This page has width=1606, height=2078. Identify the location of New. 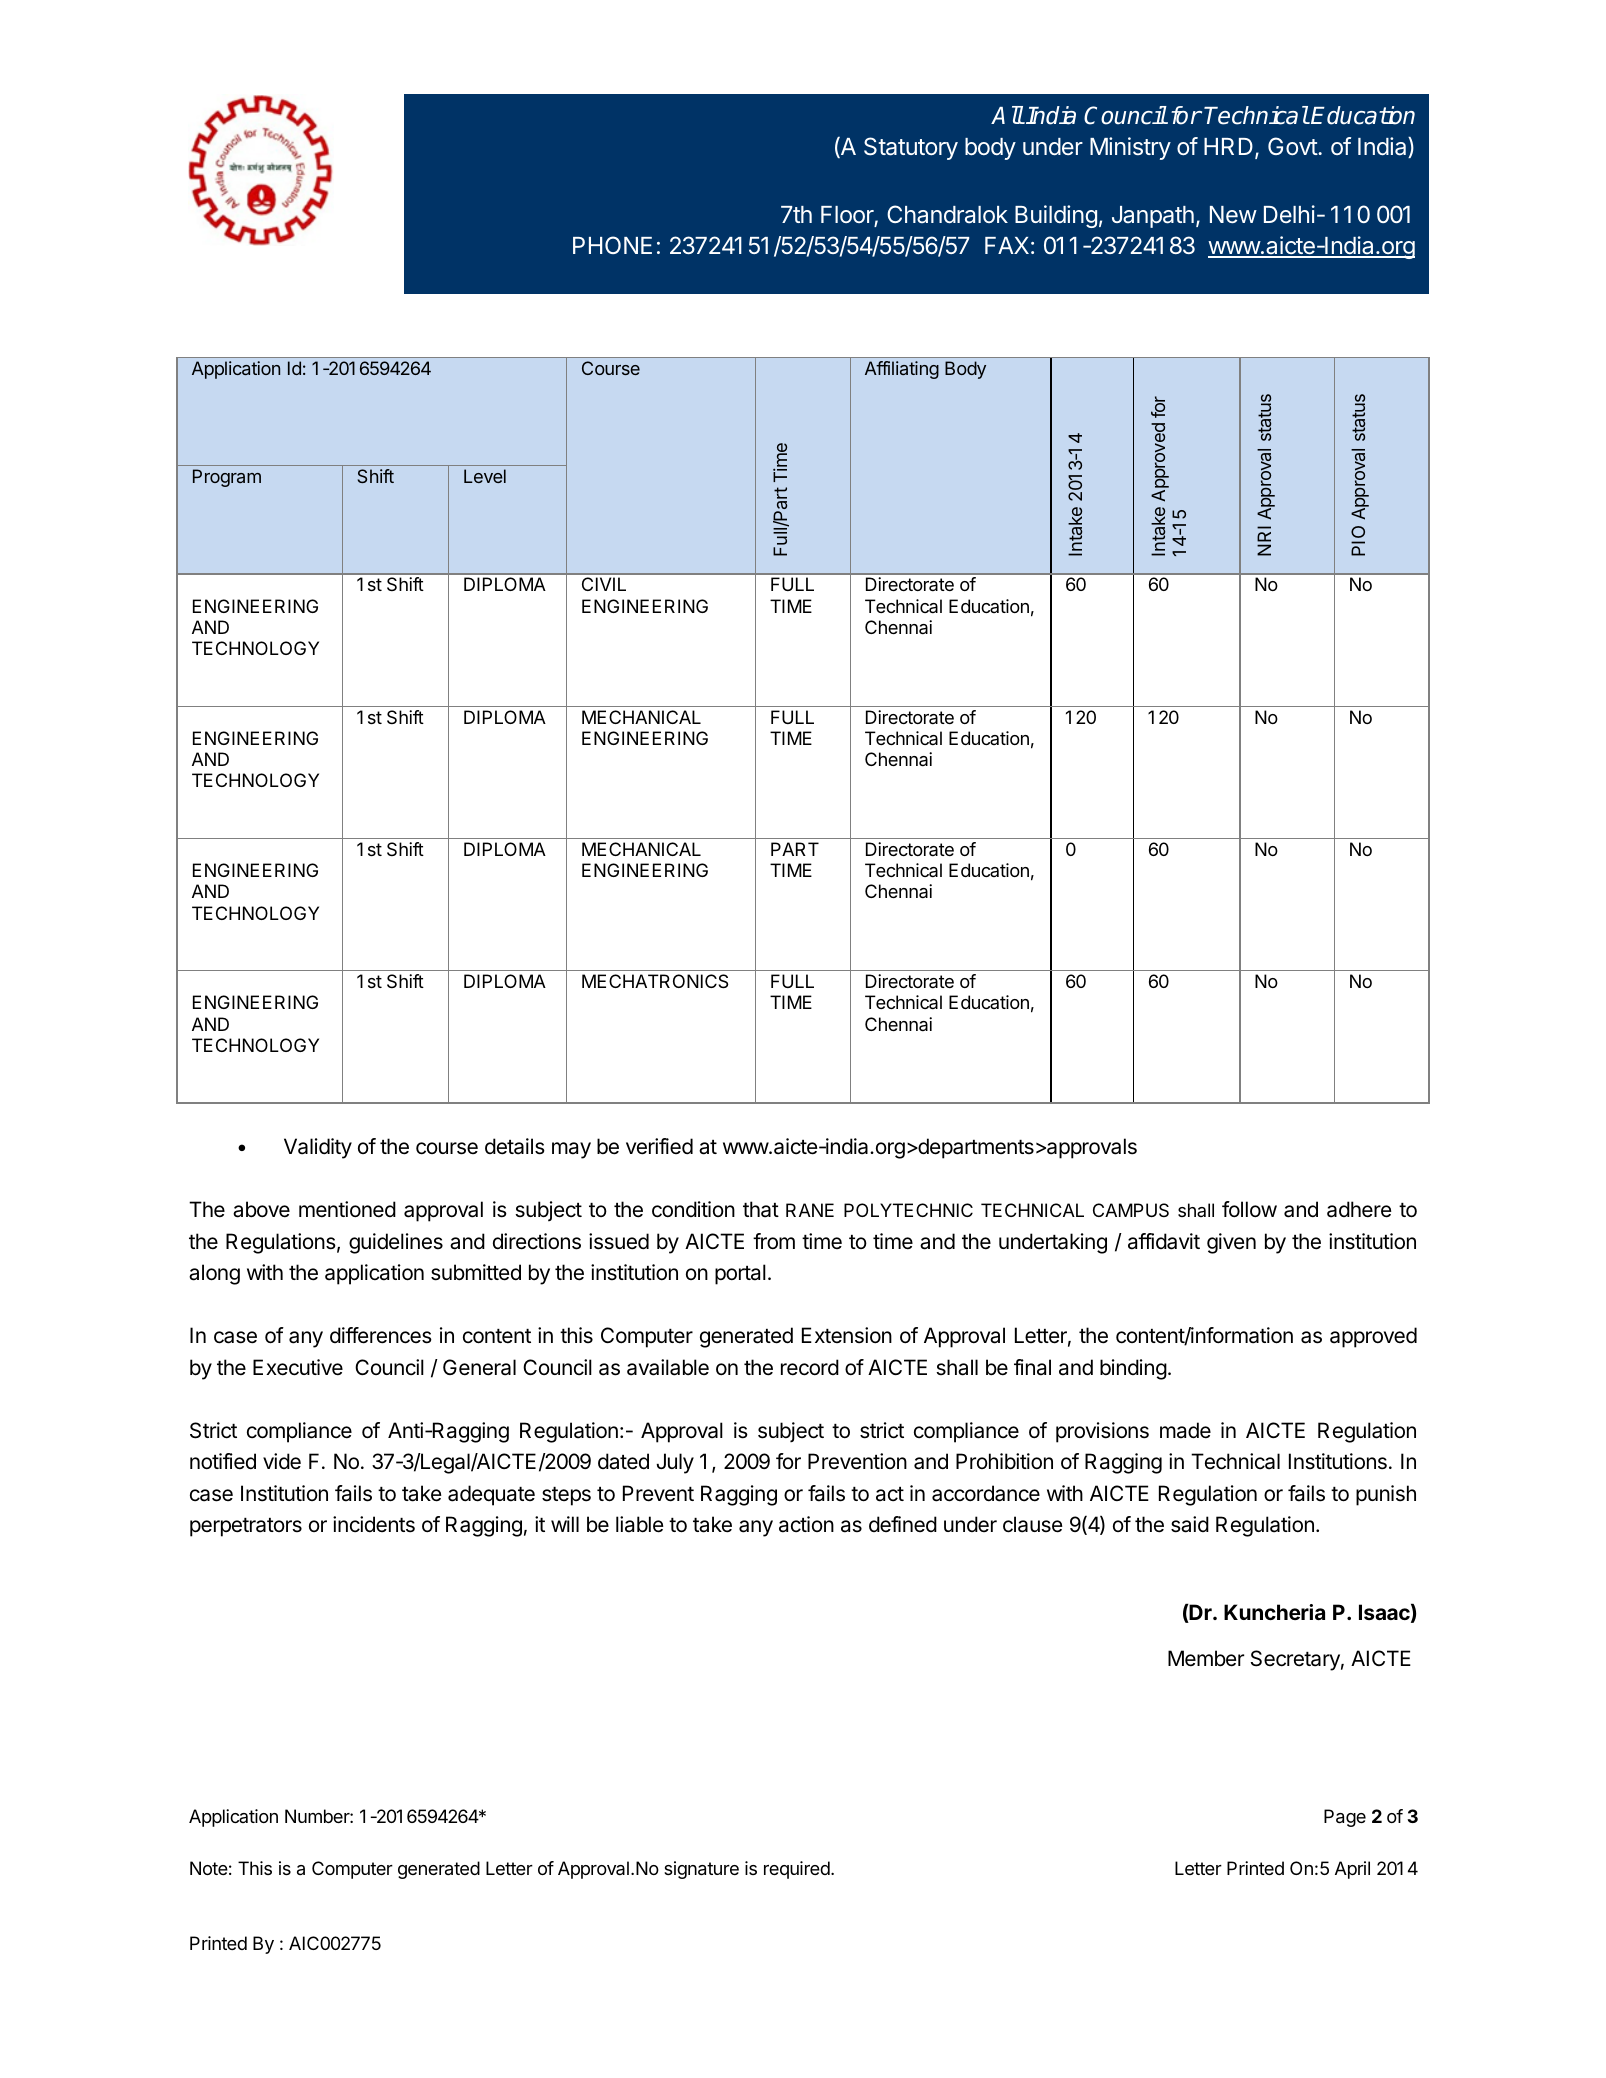
(1233, 214).
